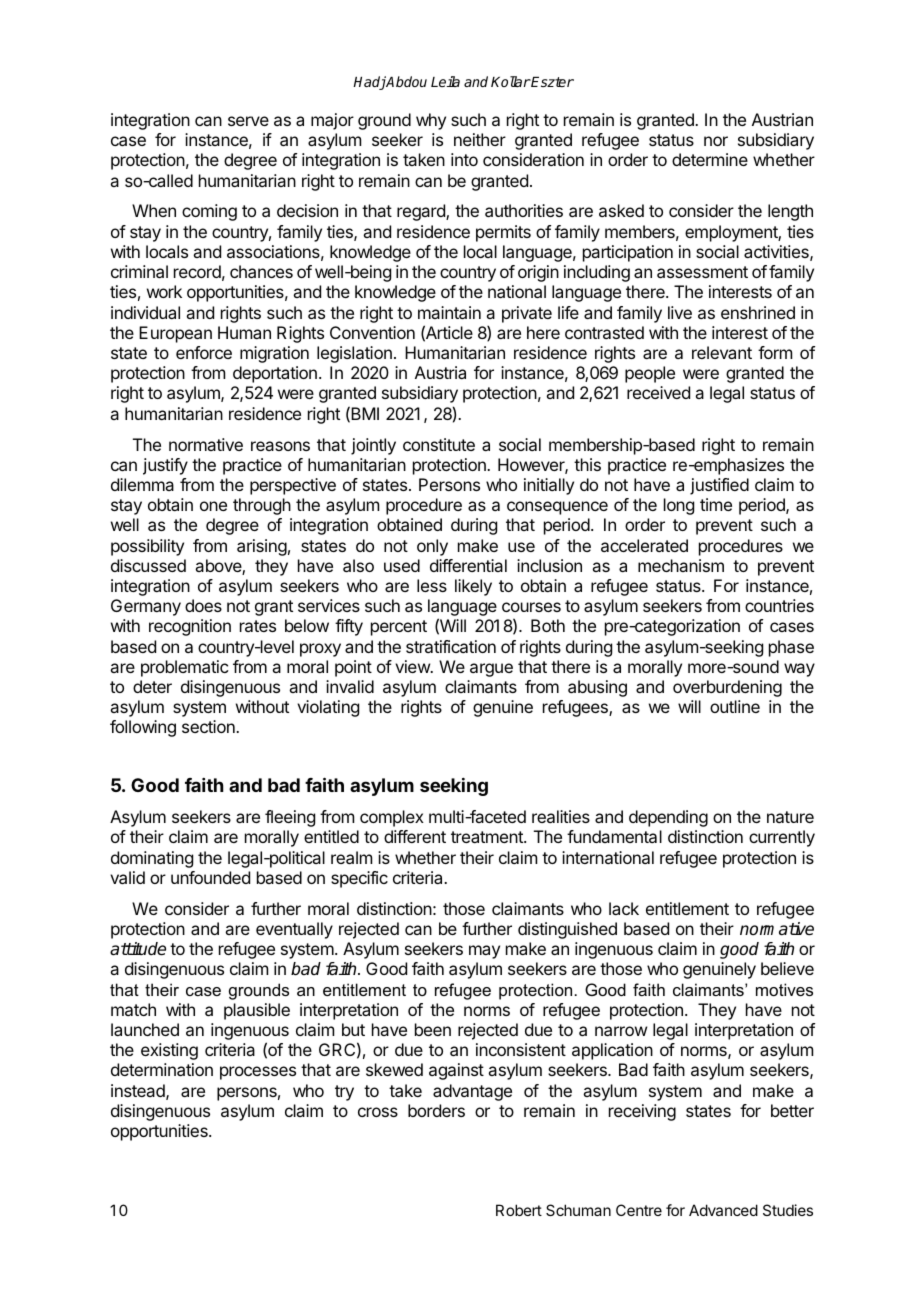  What do you see at coordinates (213, 506) in the screenshot?
I see `one` at bounding box center [213, 506].
